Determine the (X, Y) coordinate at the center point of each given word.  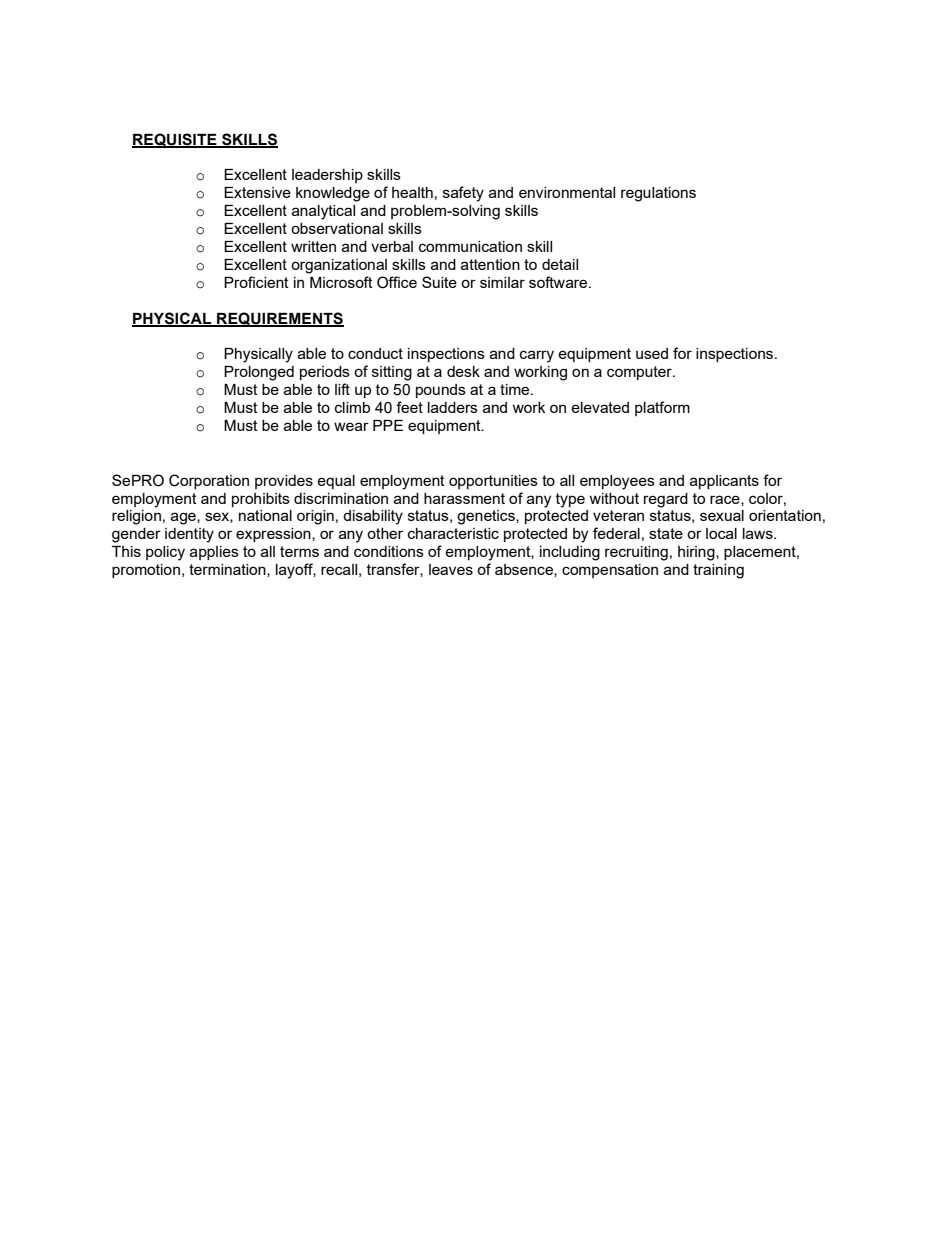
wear (351, 426)
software (559, 282)
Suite (439, 282)
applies (214, 553)
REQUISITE (175, 140)
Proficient (256, 282)
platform (662, 408)
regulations (658, 194)
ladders (453, 407)
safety (463, 194)
